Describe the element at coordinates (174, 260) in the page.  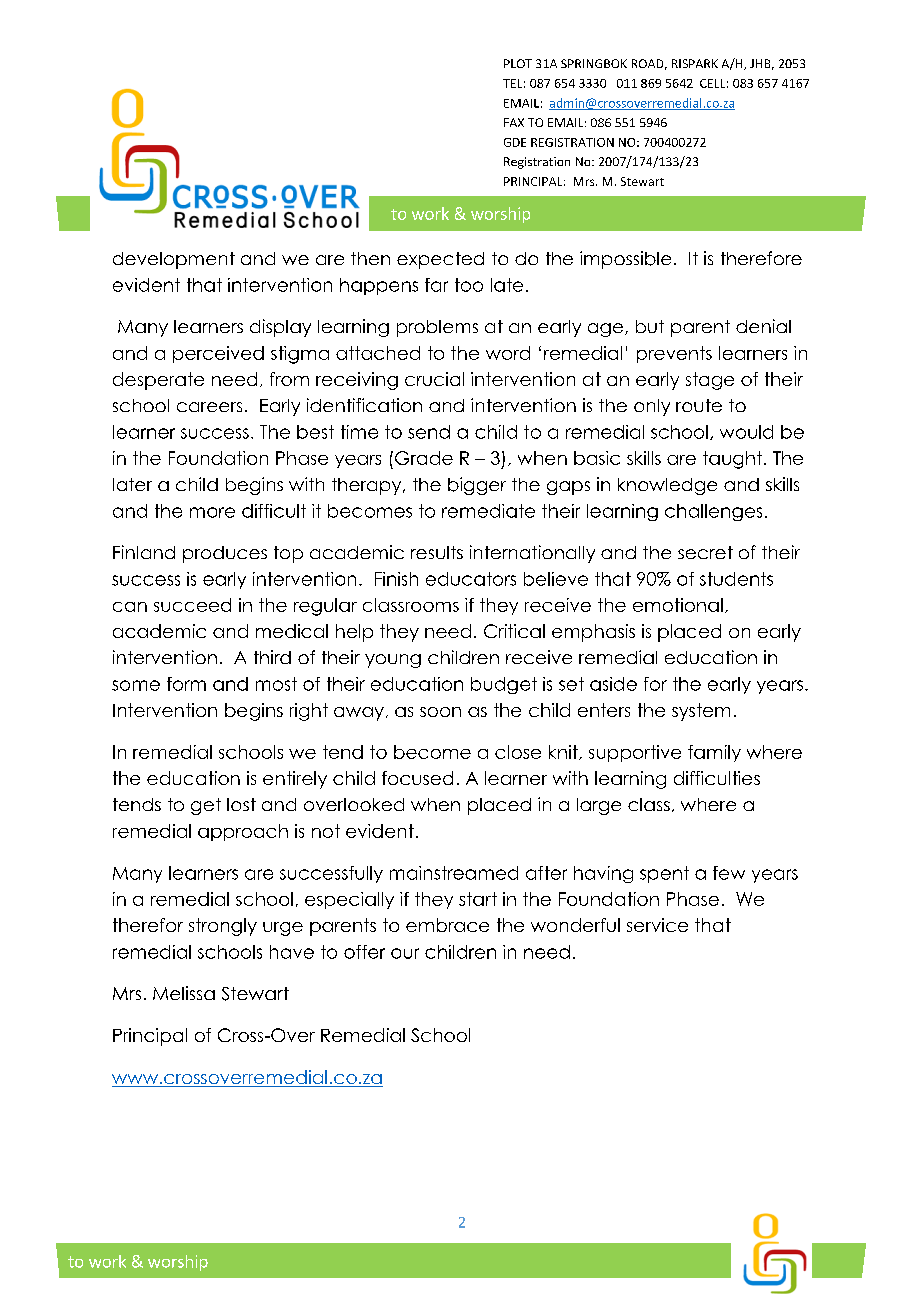
I see `development` at that location.
